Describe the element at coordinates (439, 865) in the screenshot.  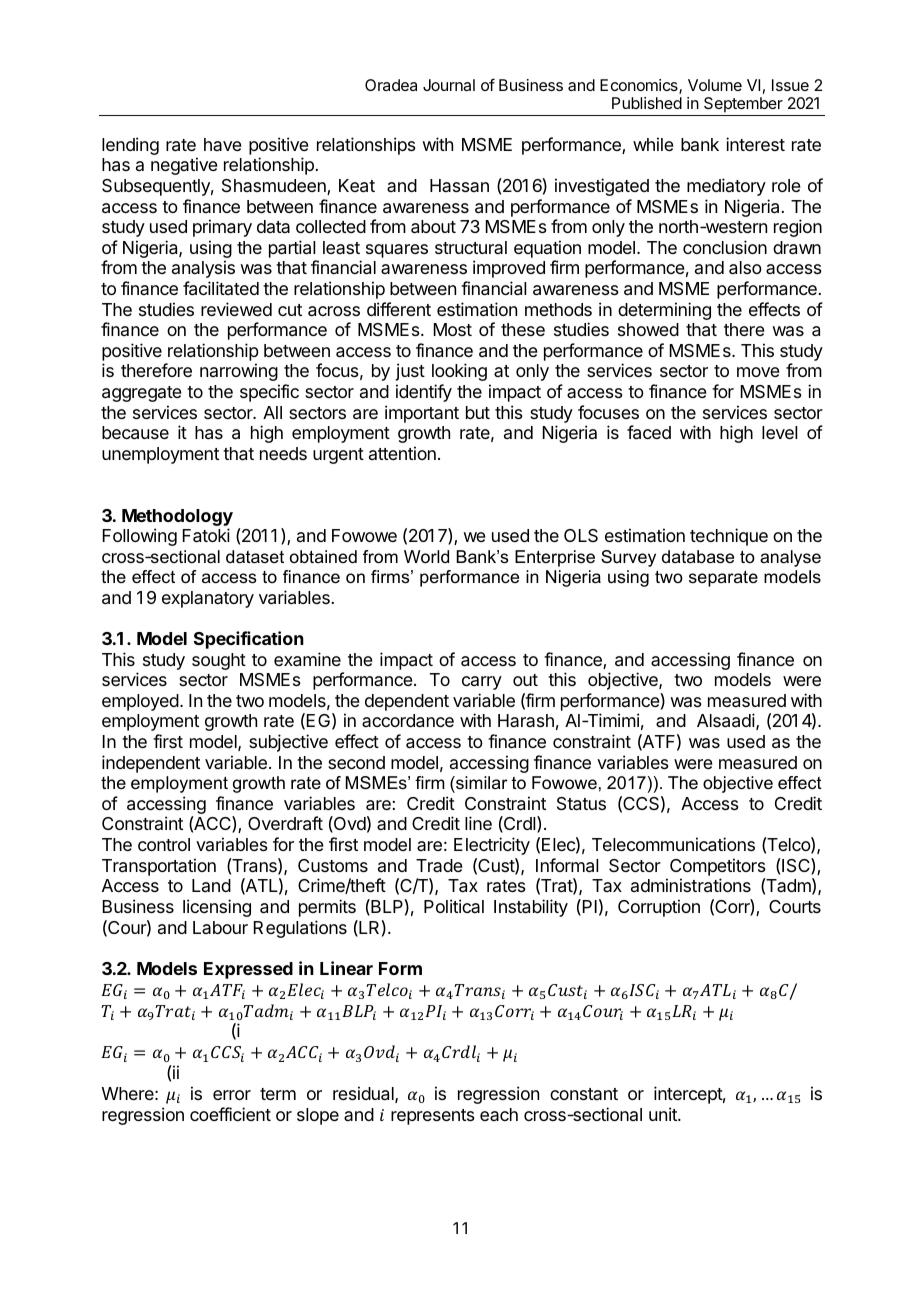
I see `Trade` at that location.
